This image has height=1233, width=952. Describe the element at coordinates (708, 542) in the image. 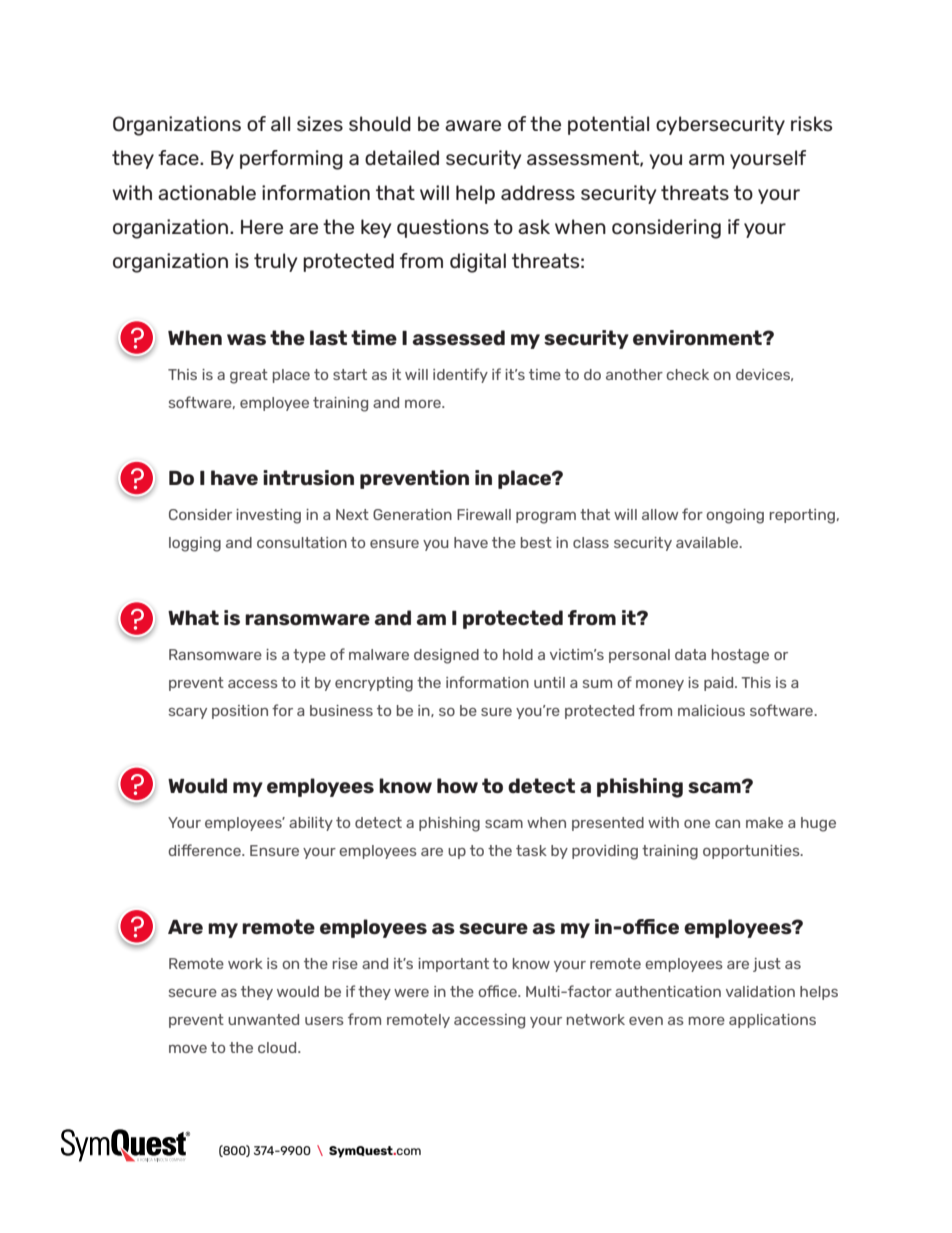

I see `available` at that location.
